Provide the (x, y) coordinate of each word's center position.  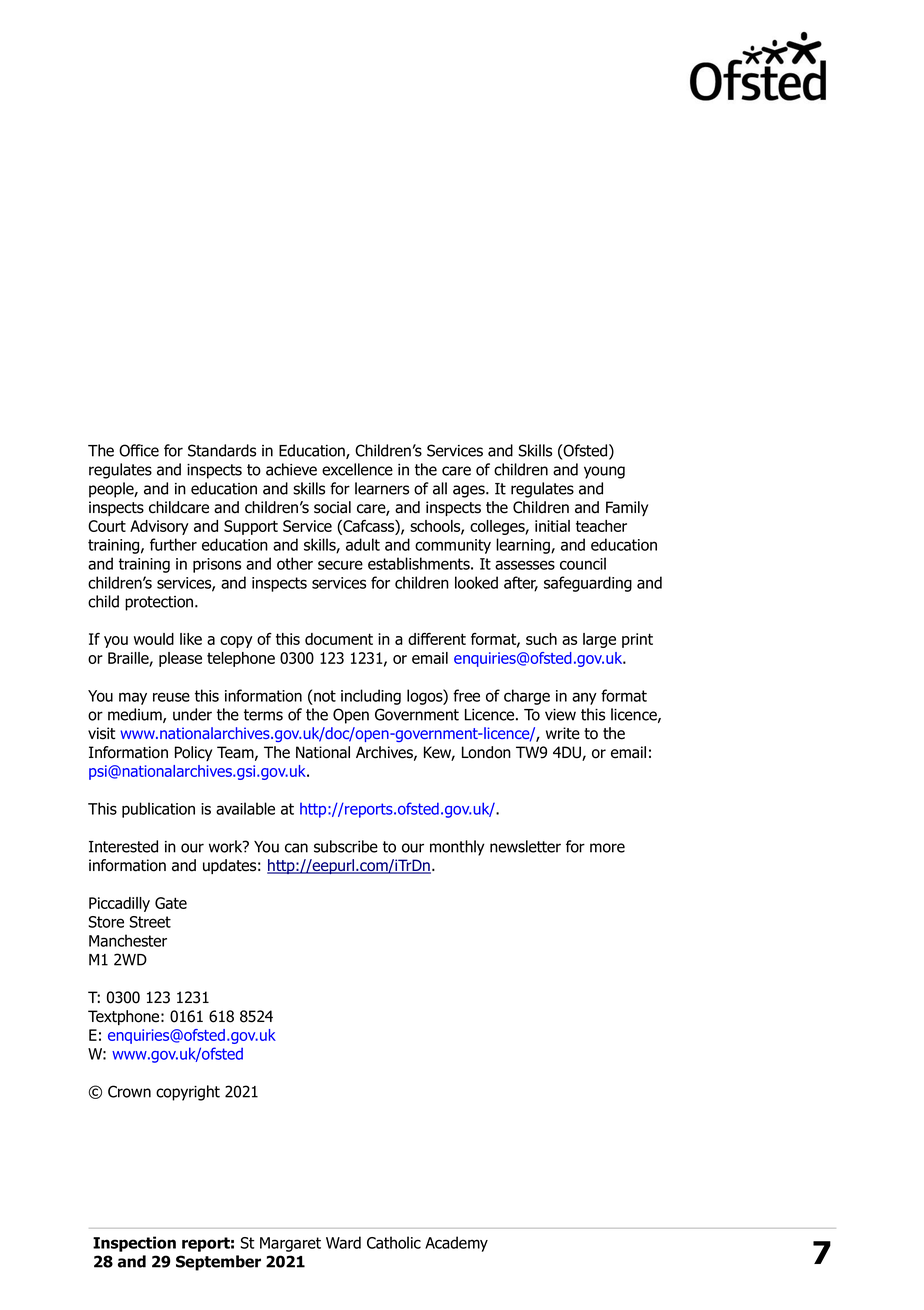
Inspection (134, 1244)
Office (139, 450)
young (604, 472)
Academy (456, 1244)
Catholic (394, 1242)
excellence (357, 469)
